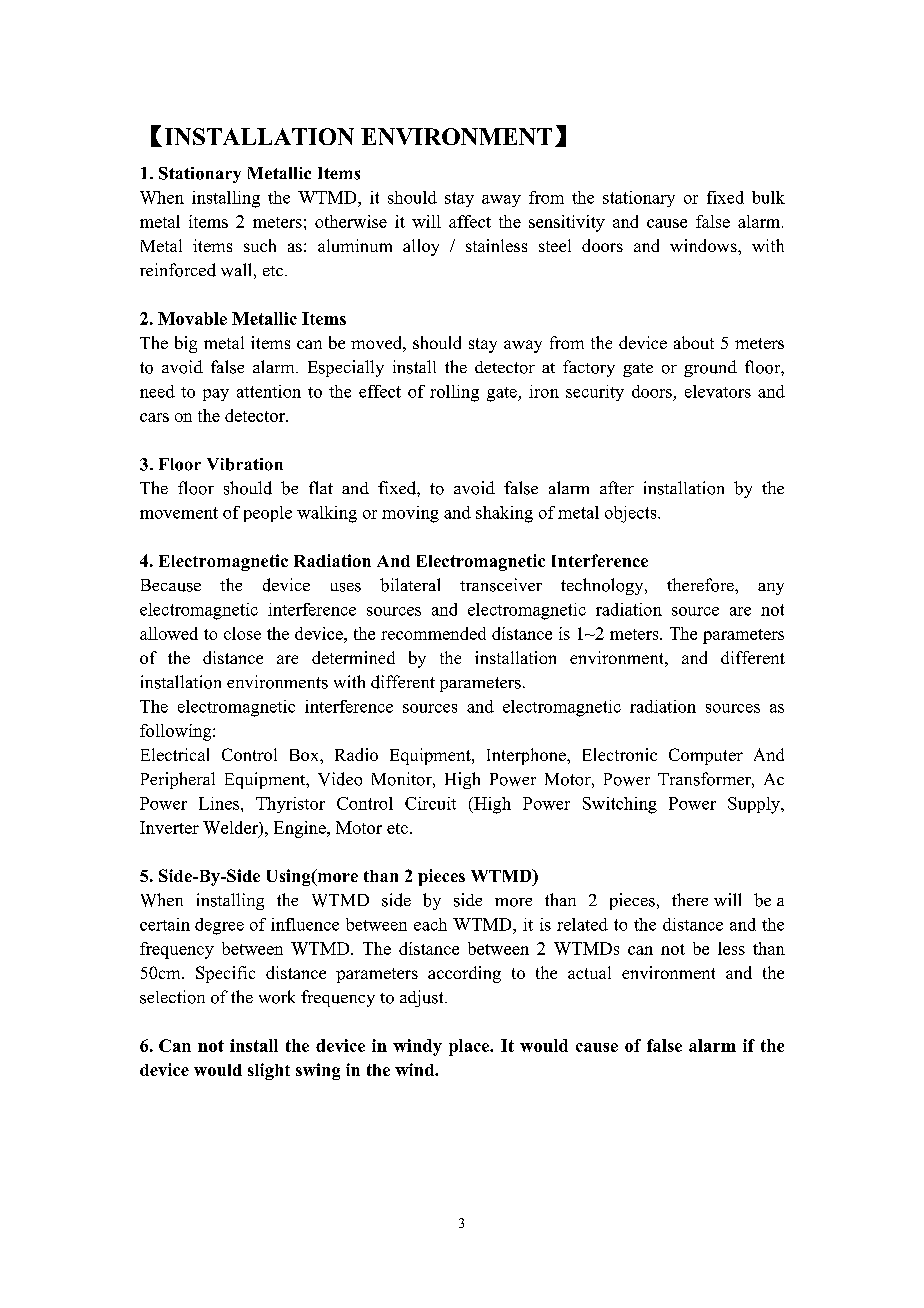 The height and width of the page is (1308, 924). I want to click on bulk, so click(768, 197).
